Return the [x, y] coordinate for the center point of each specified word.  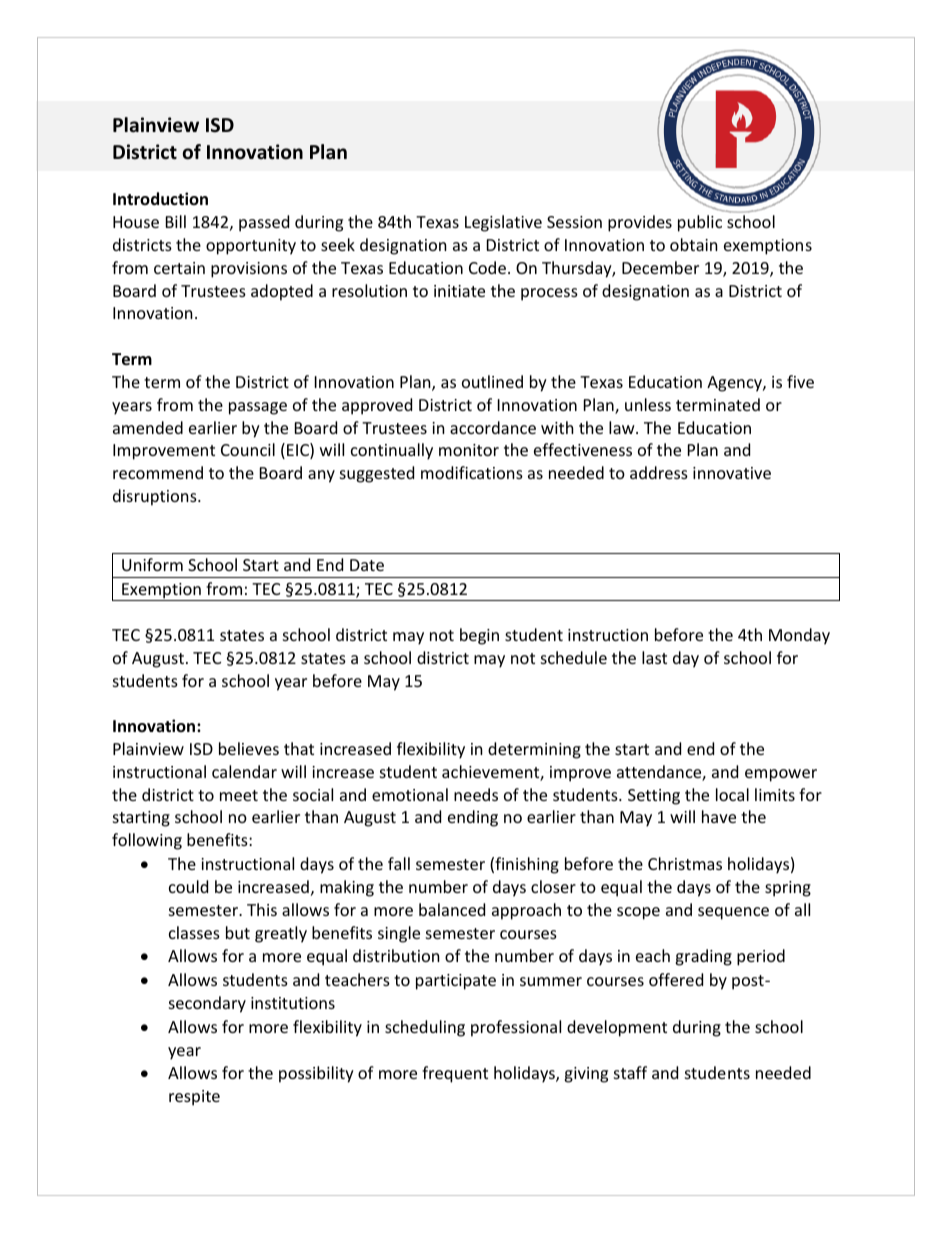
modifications [472, 472]
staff [630, 1072]
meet [239, 795]
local [732, 794]
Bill [176, 221]
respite [194, 1098]
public [700, 223]
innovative [732, 473]
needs [476, 794]
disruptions [156, 497]
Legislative [503, 223]
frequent [455, 1074]
